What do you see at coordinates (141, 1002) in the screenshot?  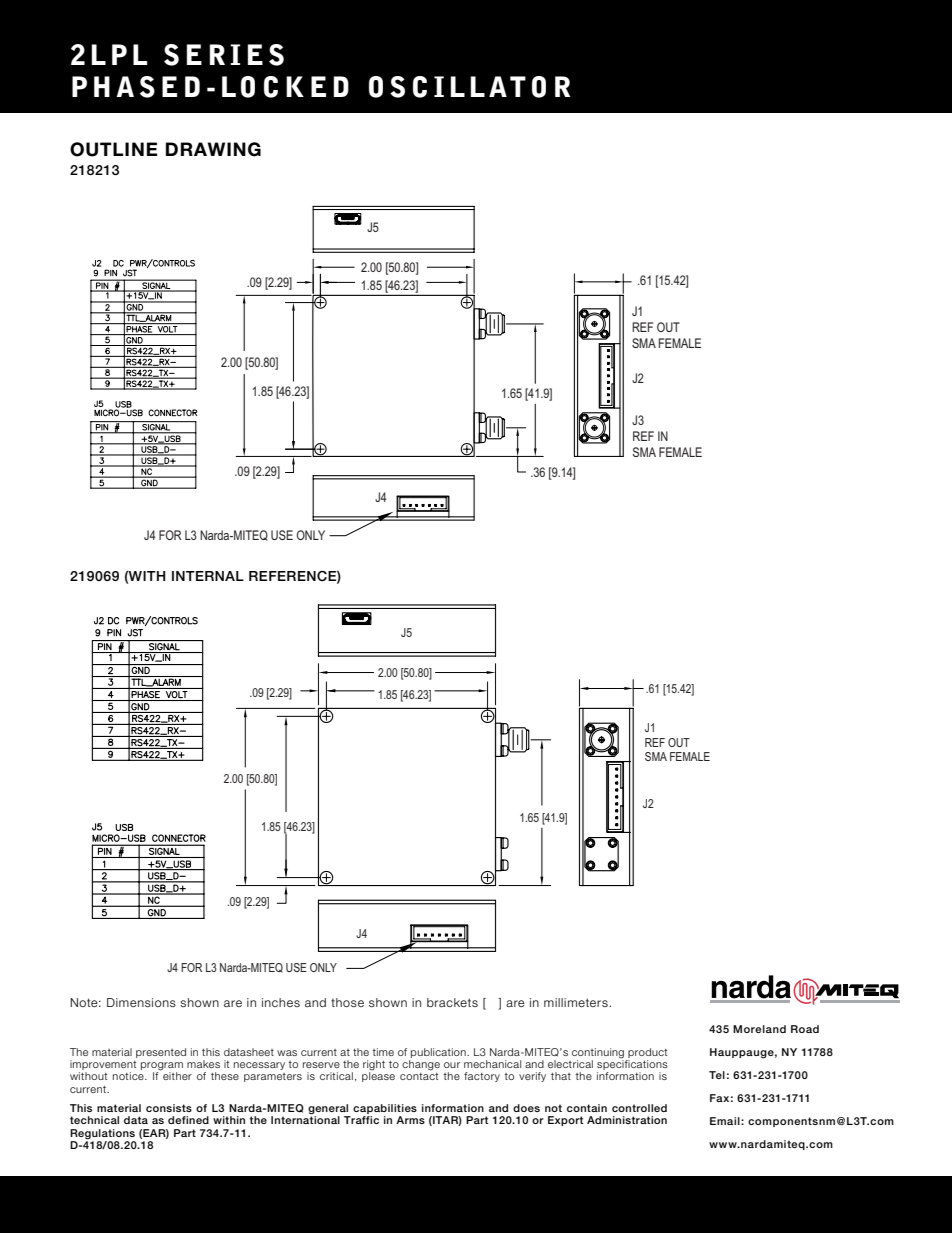 I see `Dimensions` at bounding box center [141, 1002].
